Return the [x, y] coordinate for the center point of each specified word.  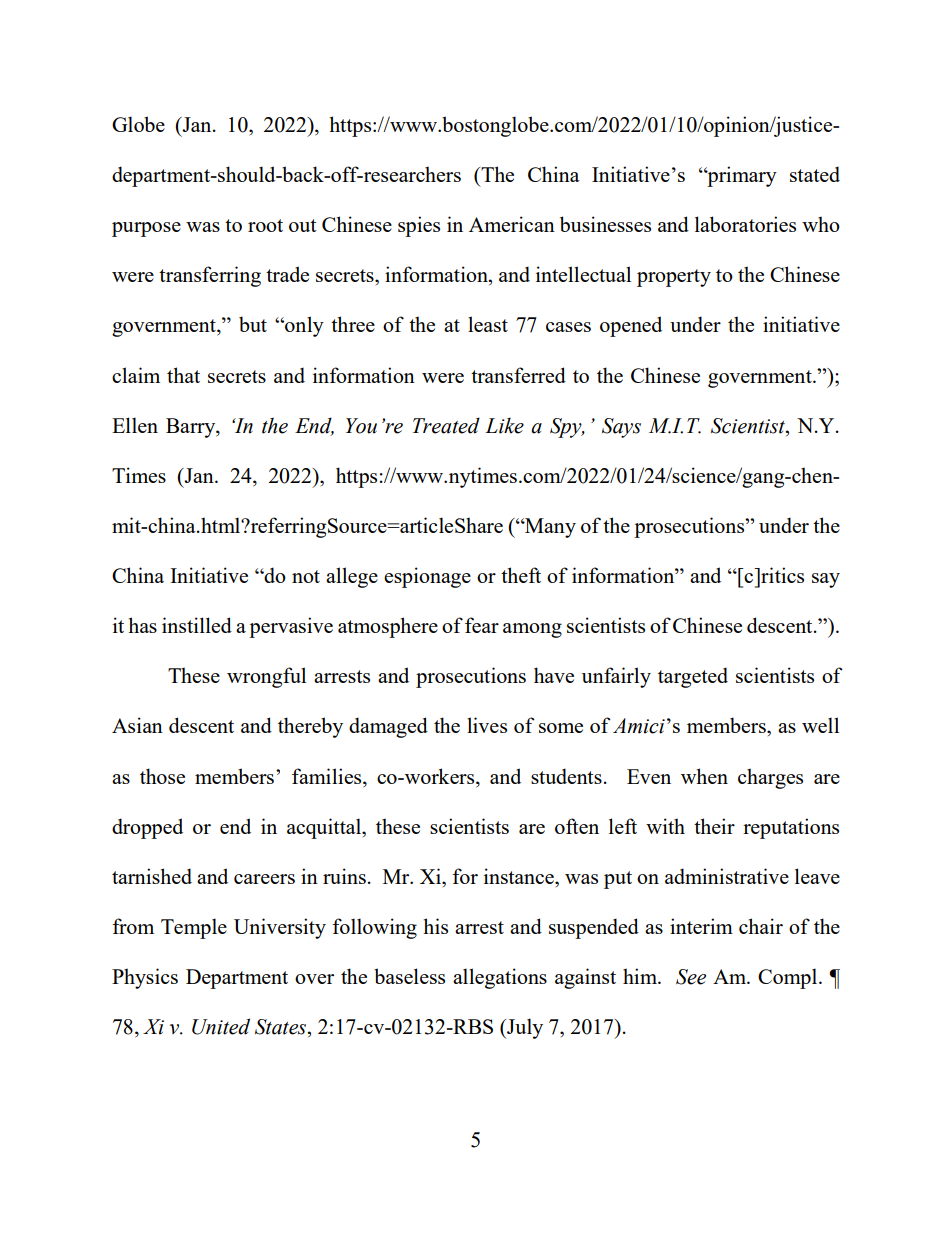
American [512, 224]
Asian [137, 725]
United [221, 1026]
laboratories [745, 224]
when [704, 776]
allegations [500, 978]
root [265, 225]
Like [504, 426]
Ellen [135, 425]
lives [487, 725]
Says [621, 428]
